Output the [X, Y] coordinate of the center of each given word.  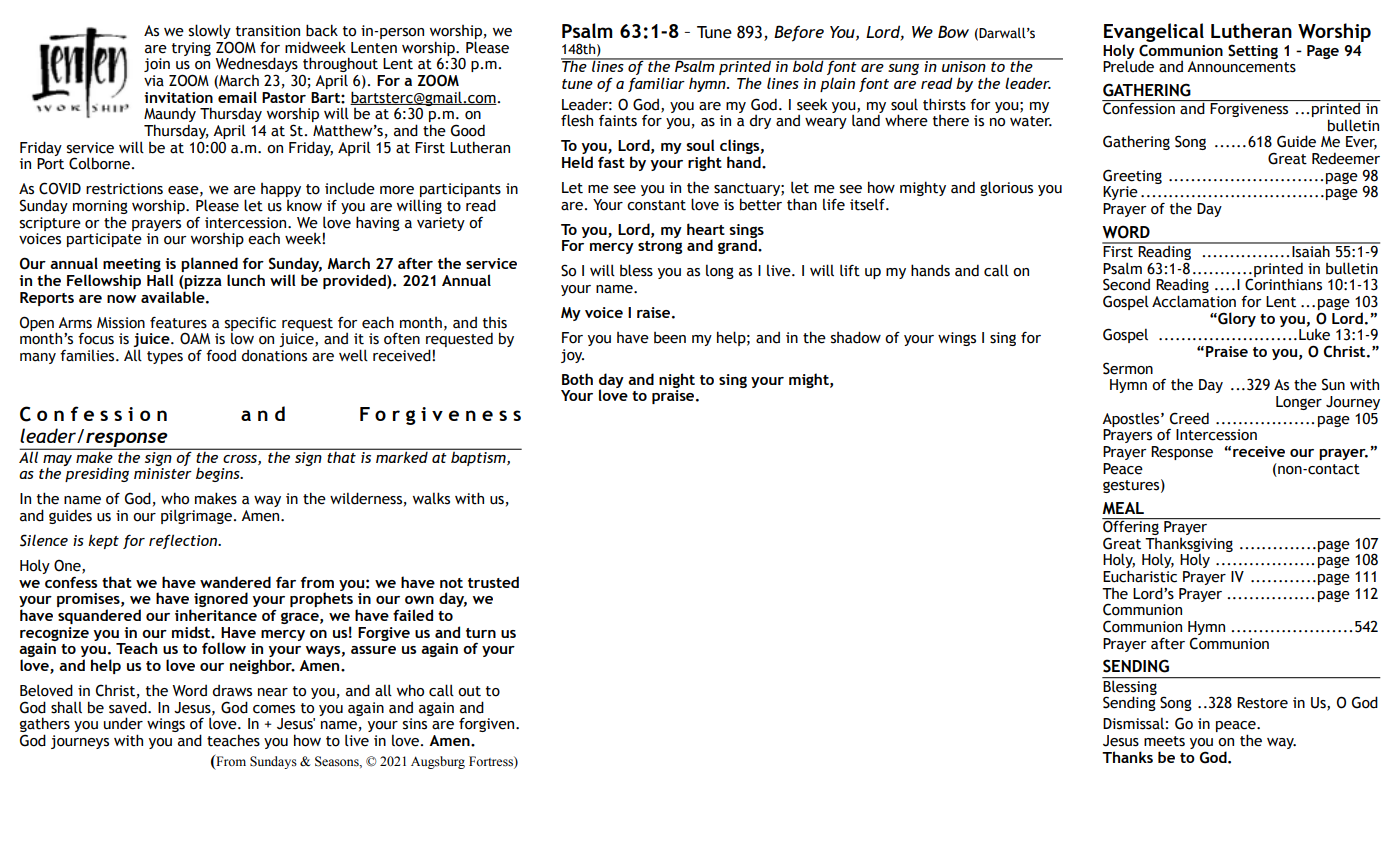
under [123, 723]
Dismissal [1133, 723]
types [165, 357]
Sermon [1128, 368]
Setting [1253, 51]
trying [191, 49]
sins [415, 724]
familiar [656, 84]
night [677, 380]
